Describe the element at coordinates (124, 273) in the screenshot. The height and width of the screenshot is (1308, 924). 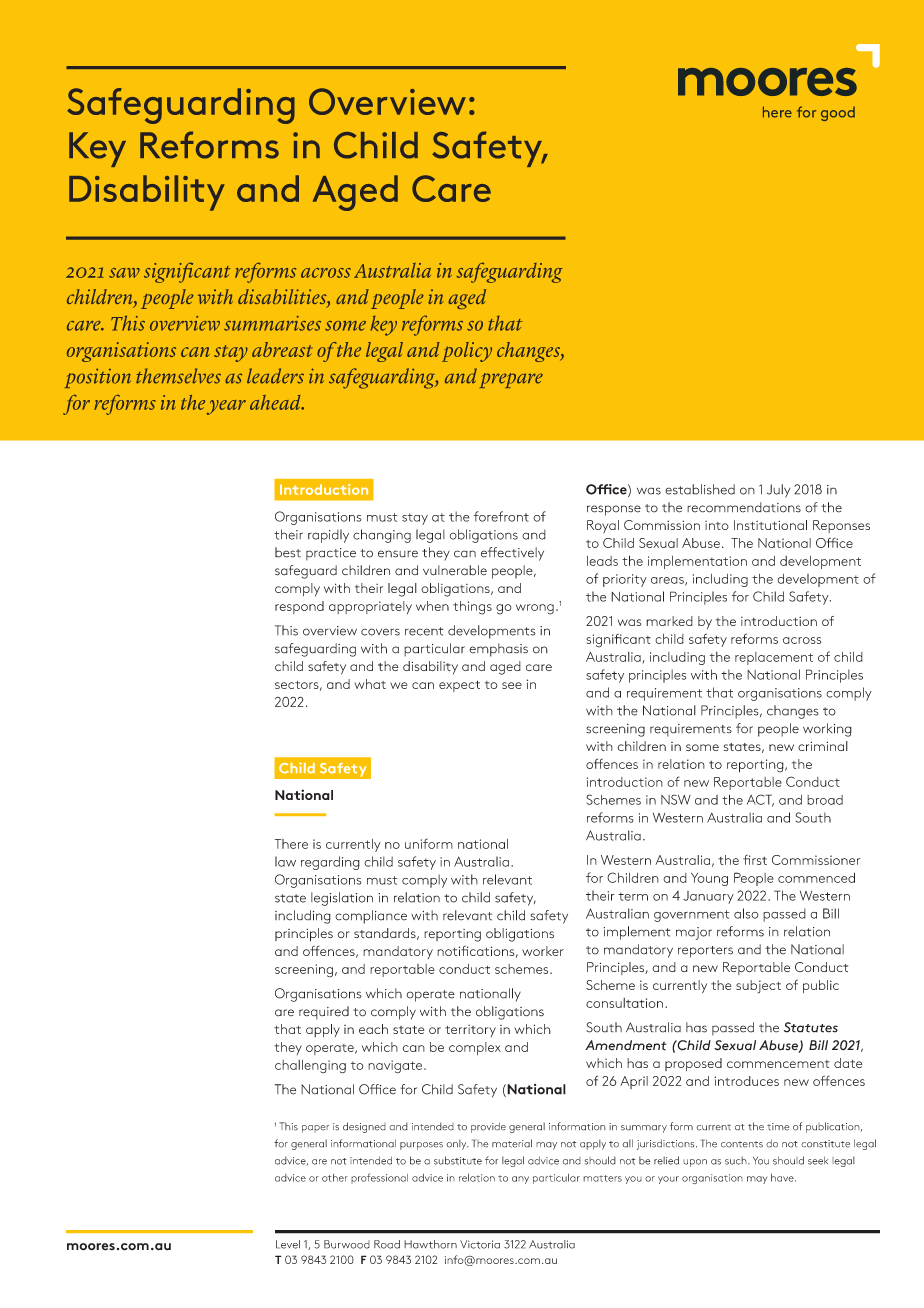
I see `saw` at that location.
